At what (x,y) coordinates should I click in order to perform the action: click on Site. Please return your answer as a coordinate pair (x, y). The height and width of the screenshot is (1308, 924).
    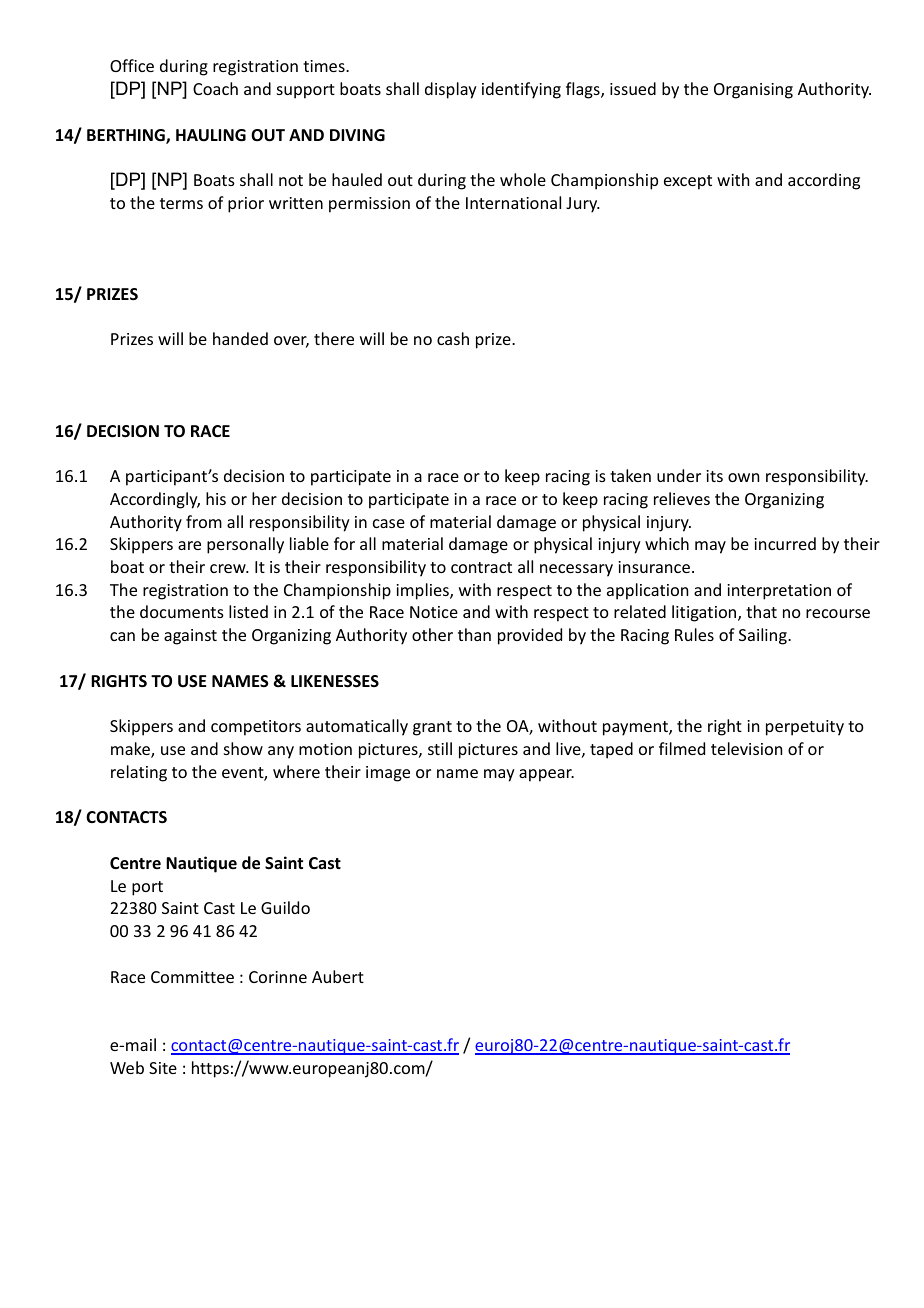
    Looking at the image, I should click on (163, 1068).
